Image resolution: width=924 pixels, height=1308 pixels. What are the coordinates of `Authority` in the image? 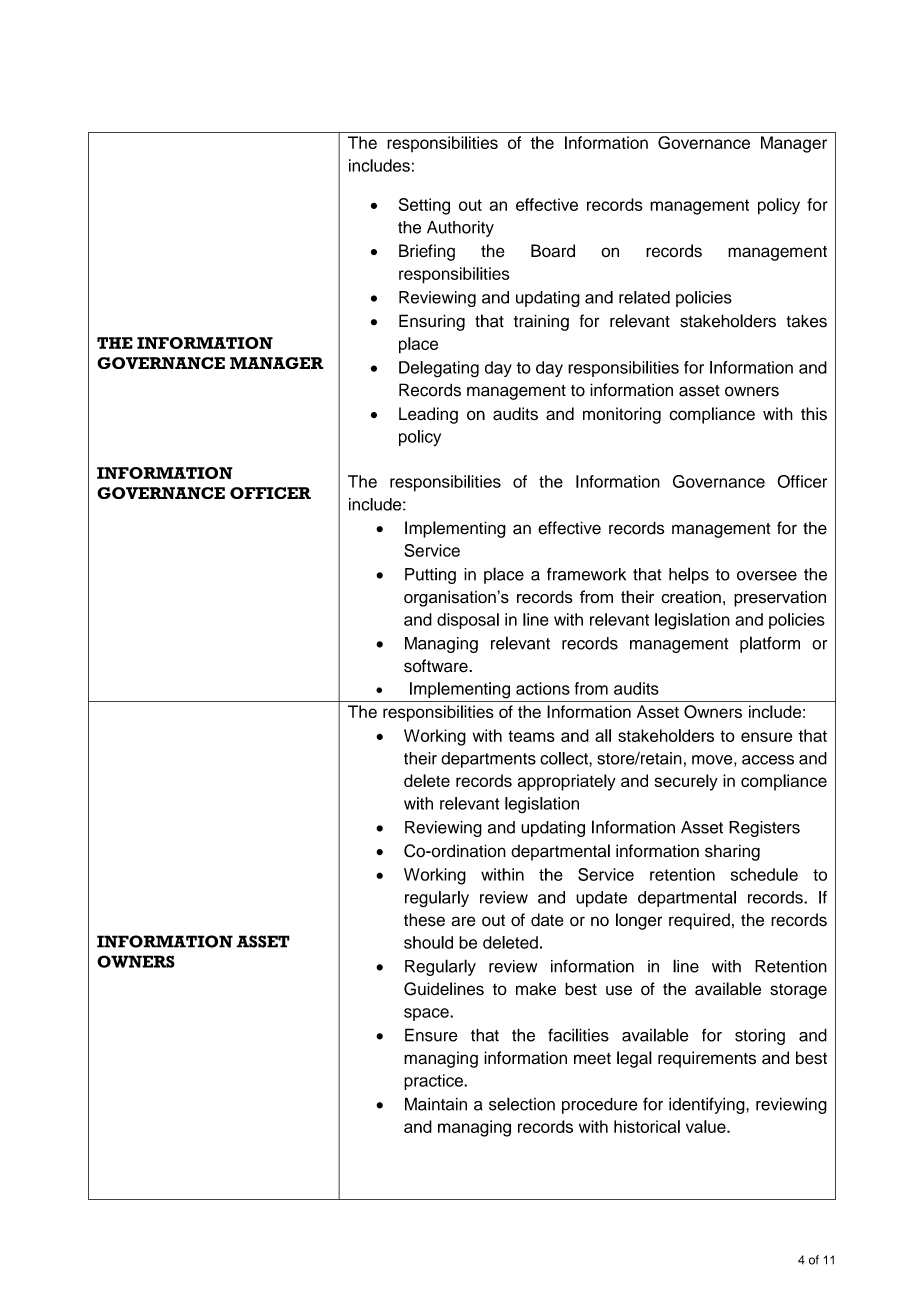 It's located at (460, 229).
